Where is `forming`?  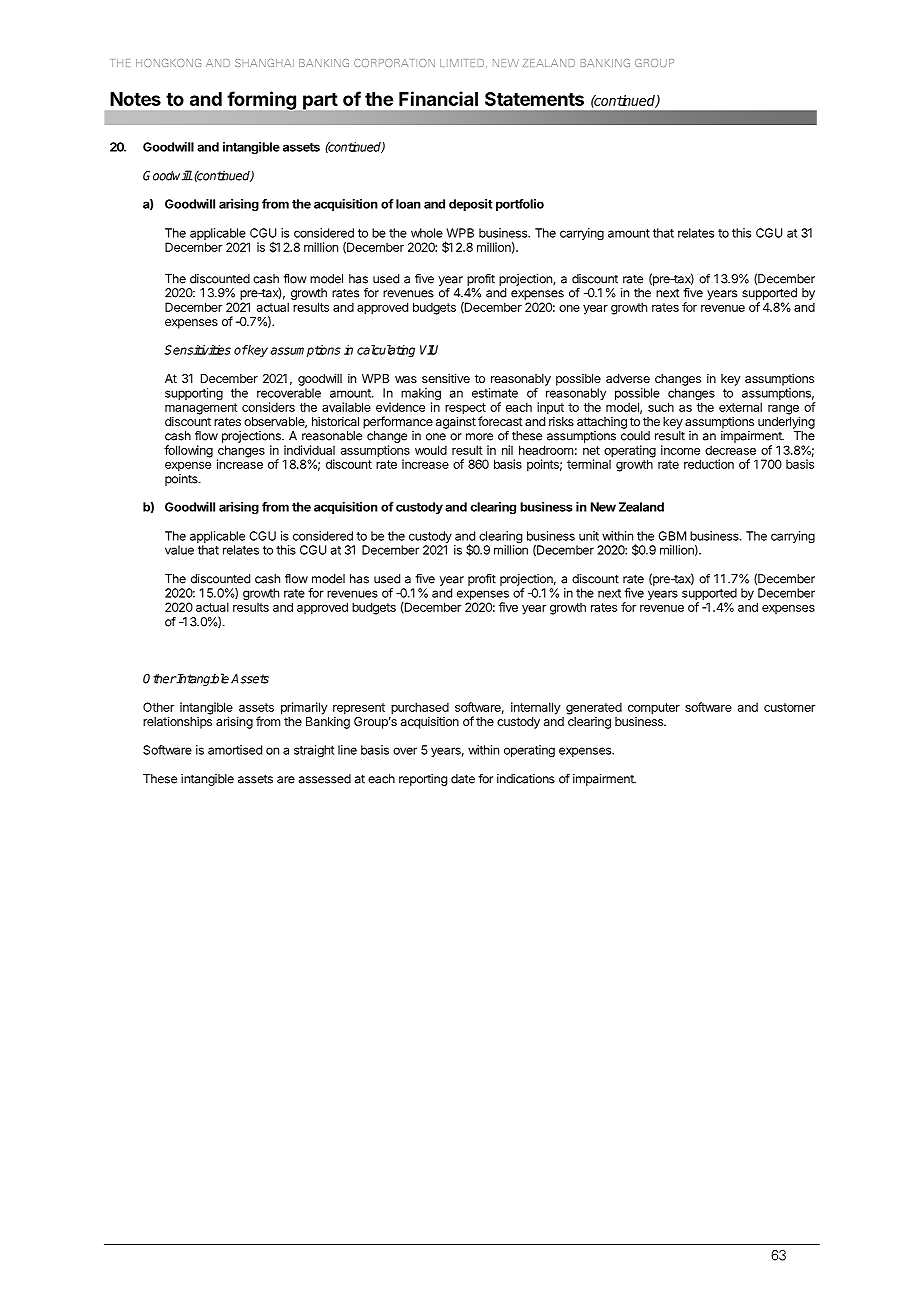
forming is located at coordinates (262, 100).
